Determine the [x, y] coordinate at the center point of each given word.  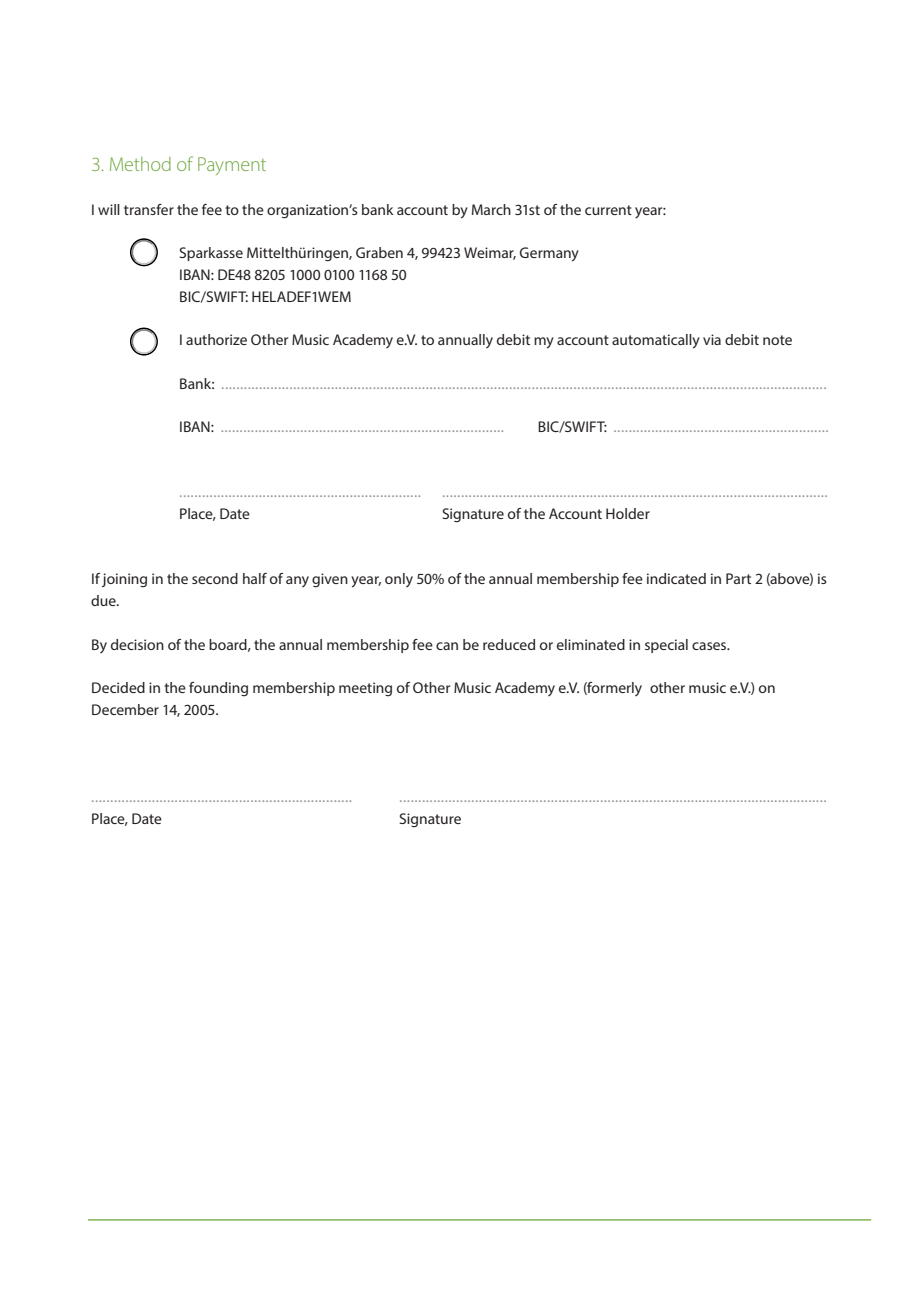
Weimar [490, 253]
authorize [216, 339]
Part [738, 578]
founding [218, 689]
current [608, 210]
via [712, 339]
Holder [628, 513]
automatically [656, 341]
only [399, 580]
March [491, 209]
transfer [149, 209]
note [777, 340]
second [215, 578]
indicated [676, 578]
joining [124, 580]
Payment [232, 166]
